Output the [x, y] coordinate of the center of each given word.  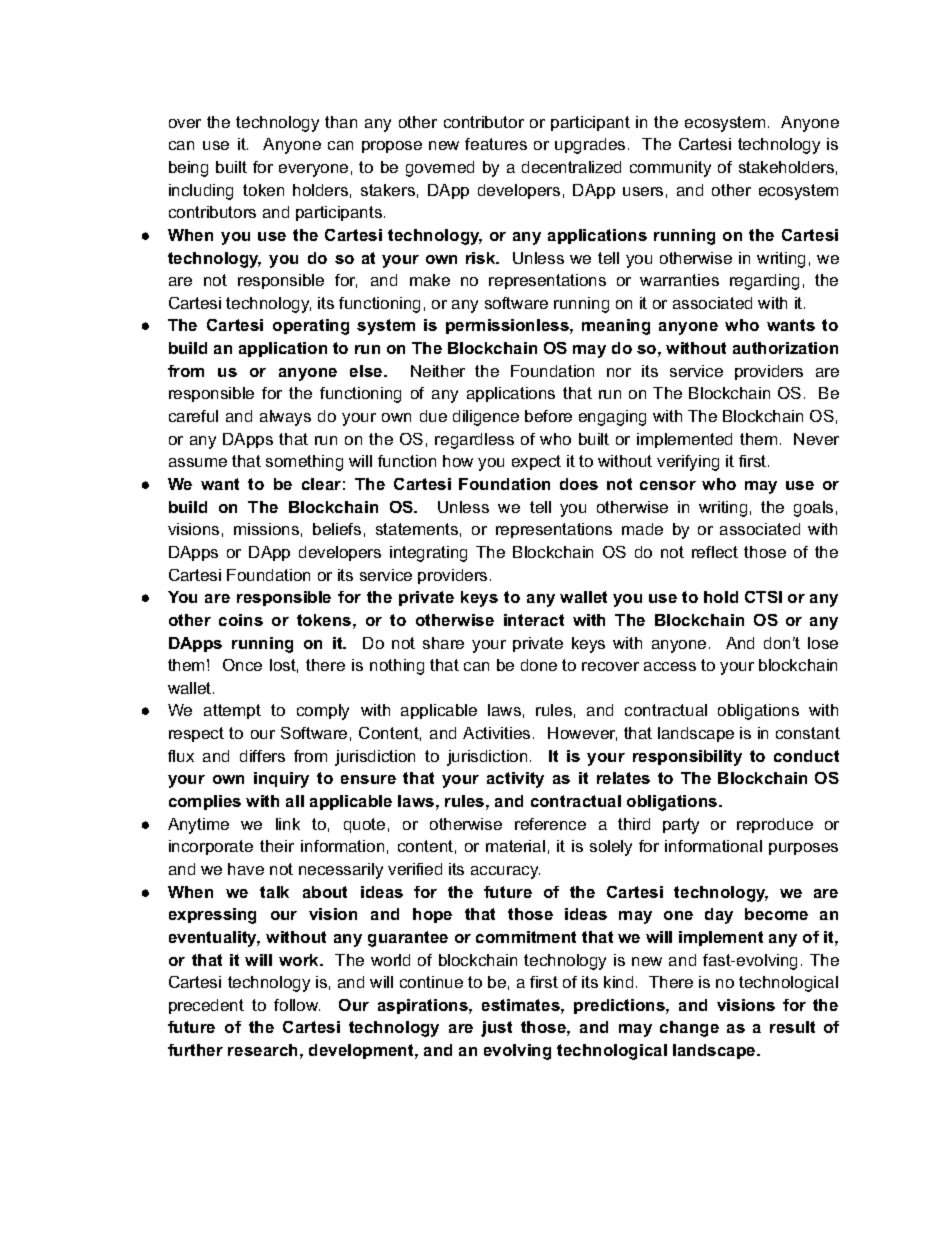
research [262, 1050]
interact [534, 620]
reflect [715, 552]
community [670, 169]
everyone [313, 170]
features [496, 144]
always [285, 418]
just [496, 1029]
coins [241, 620]
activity [515, 780]
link [288, 824]
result [792, 1027]
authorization [785, 348]
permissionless [508, 326]
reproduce [775, 825]
